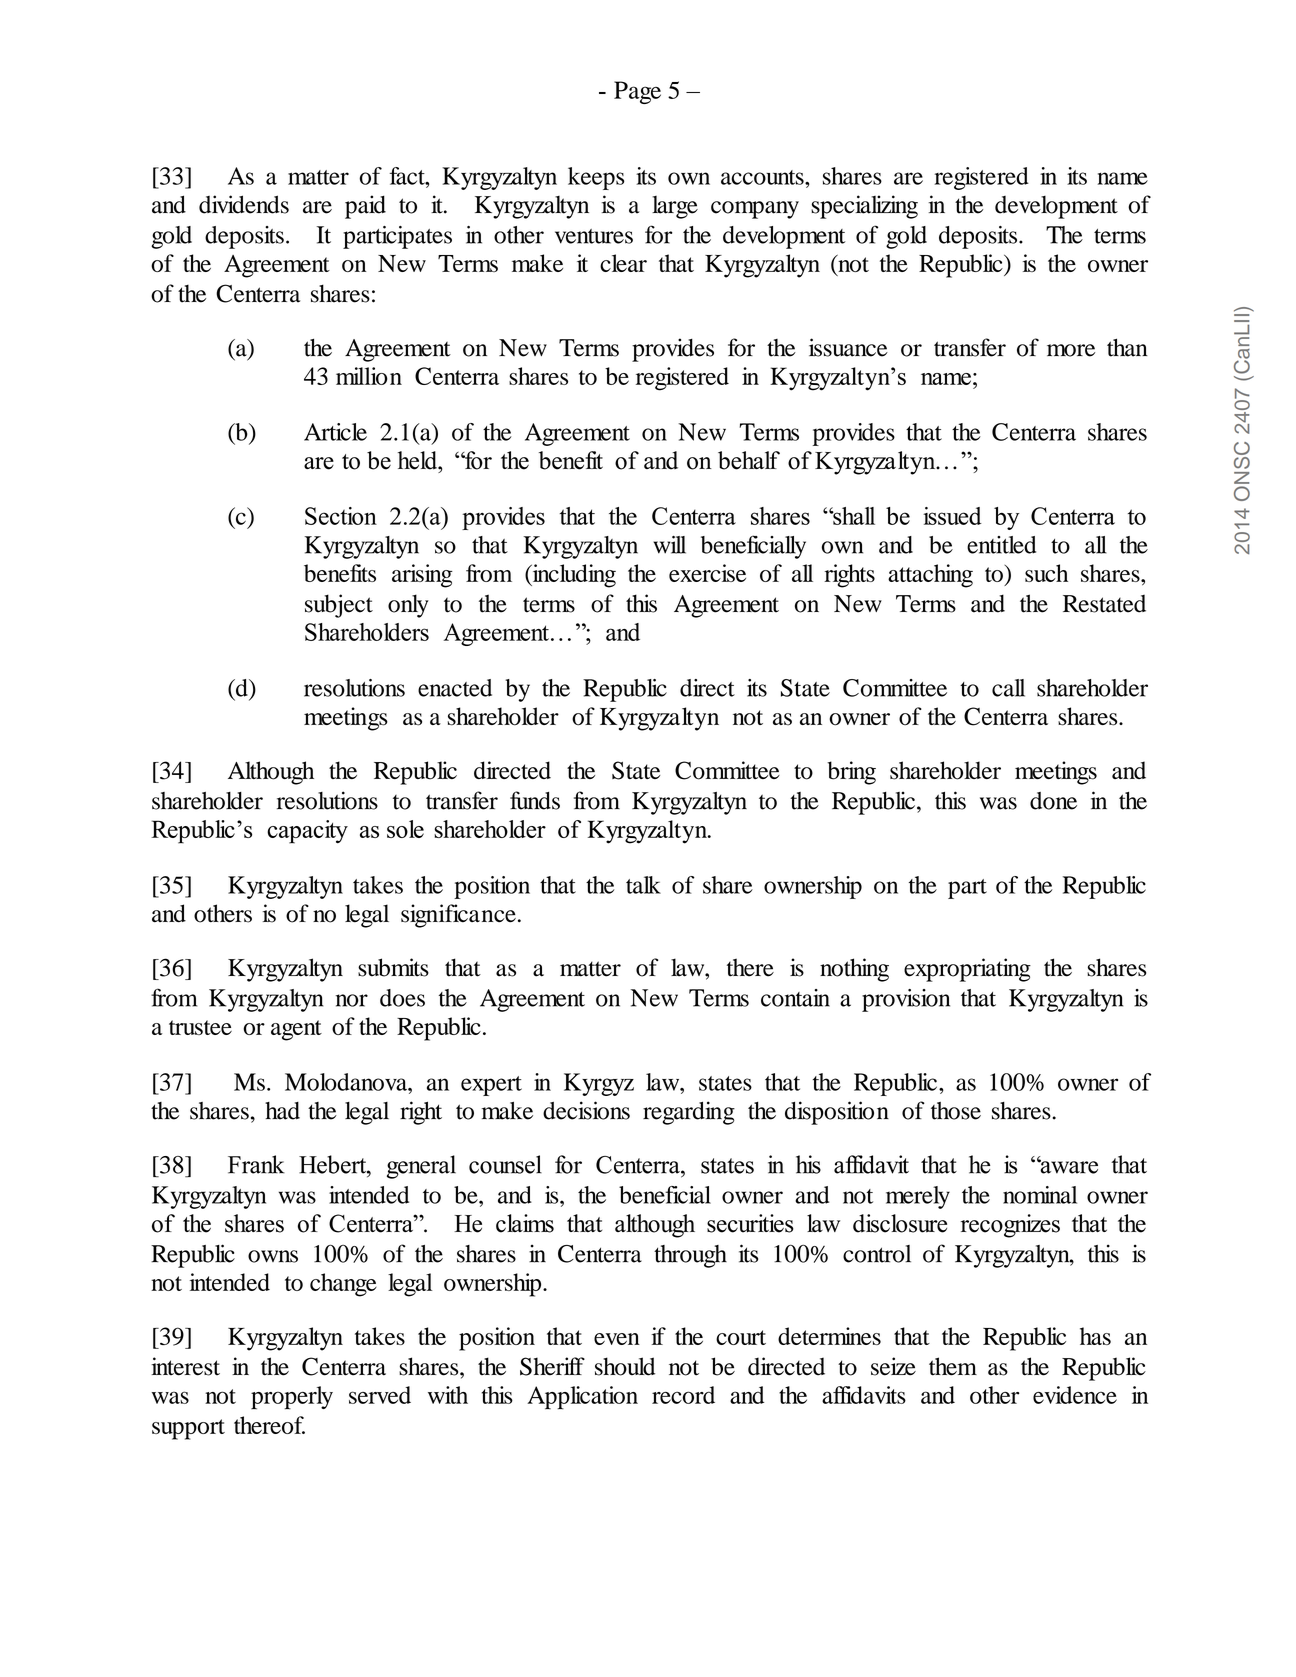 The image size is (1296, 1677). What do you see at coordinates (535, 800) in the image?
I see `funds` at bounding box center [535, 800].
